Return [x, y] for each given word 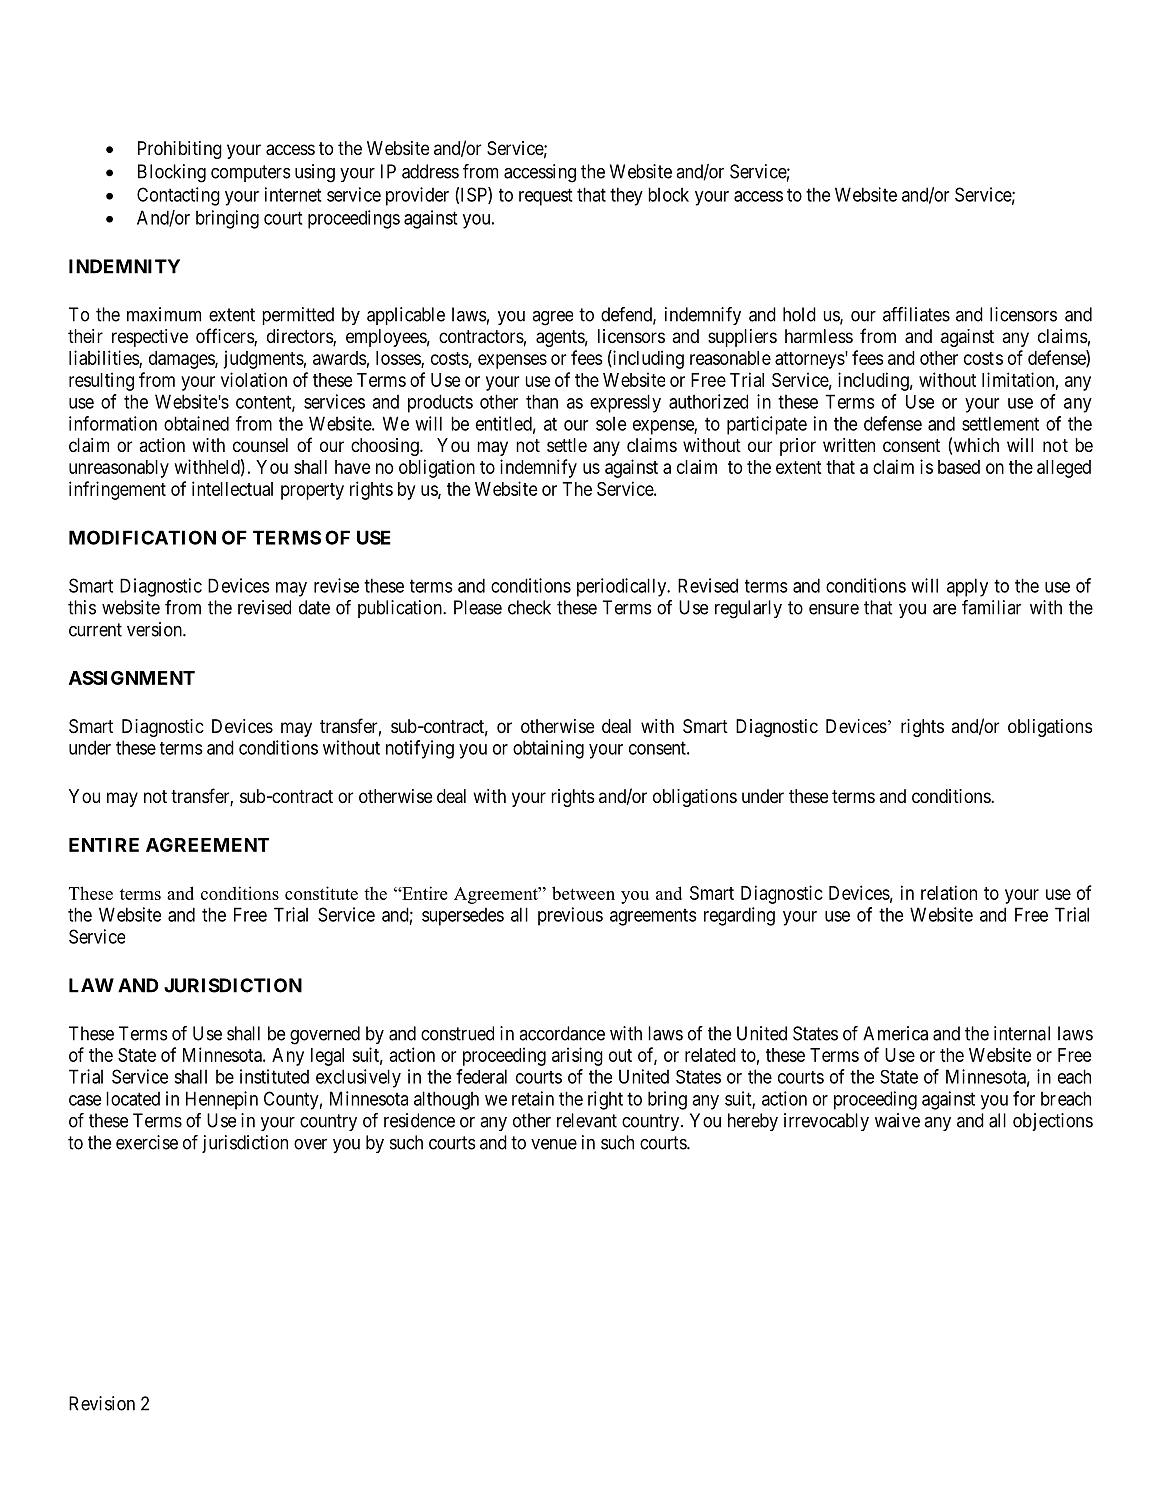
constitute [321, 893]
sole [611, 424]
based [959, 467]
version [155, 629]
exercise [147, 1142]
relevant [587, 1120]
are [944, 609]
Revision [102, 1403]
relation [949, 892]
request [545, 197]
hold [799, 314]
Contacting [178, 196]
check [529, 607]
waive [897, 1120]
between [583, 893]
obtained [196, 423]
